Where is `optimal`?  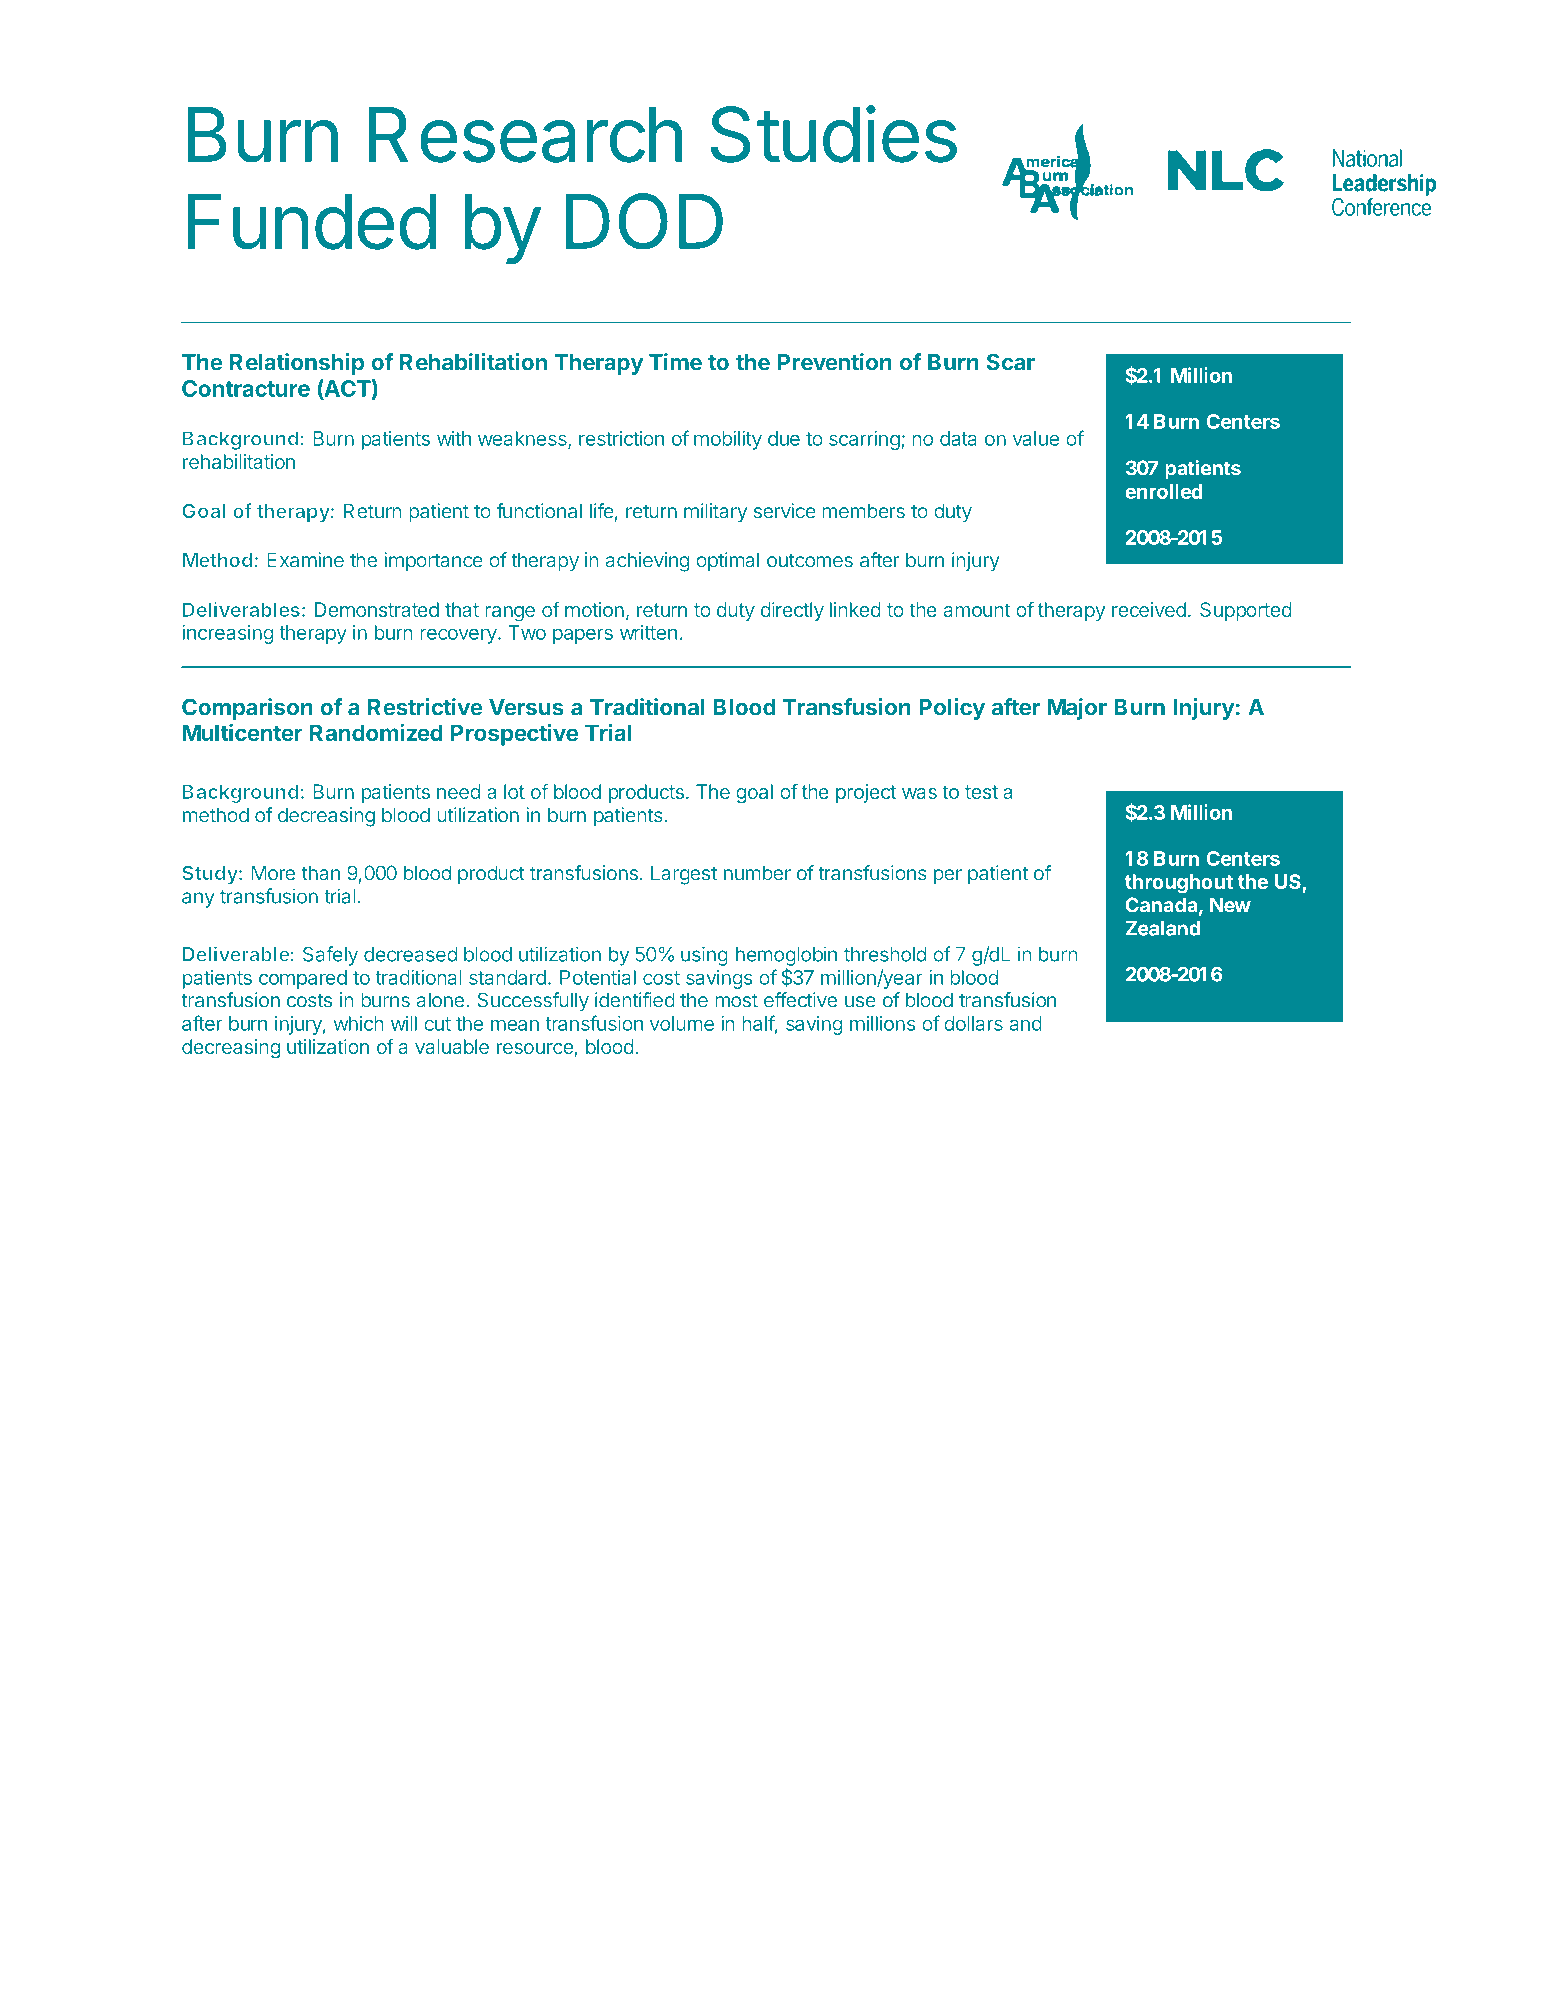 optimal is located at coordinates (727, 562).
